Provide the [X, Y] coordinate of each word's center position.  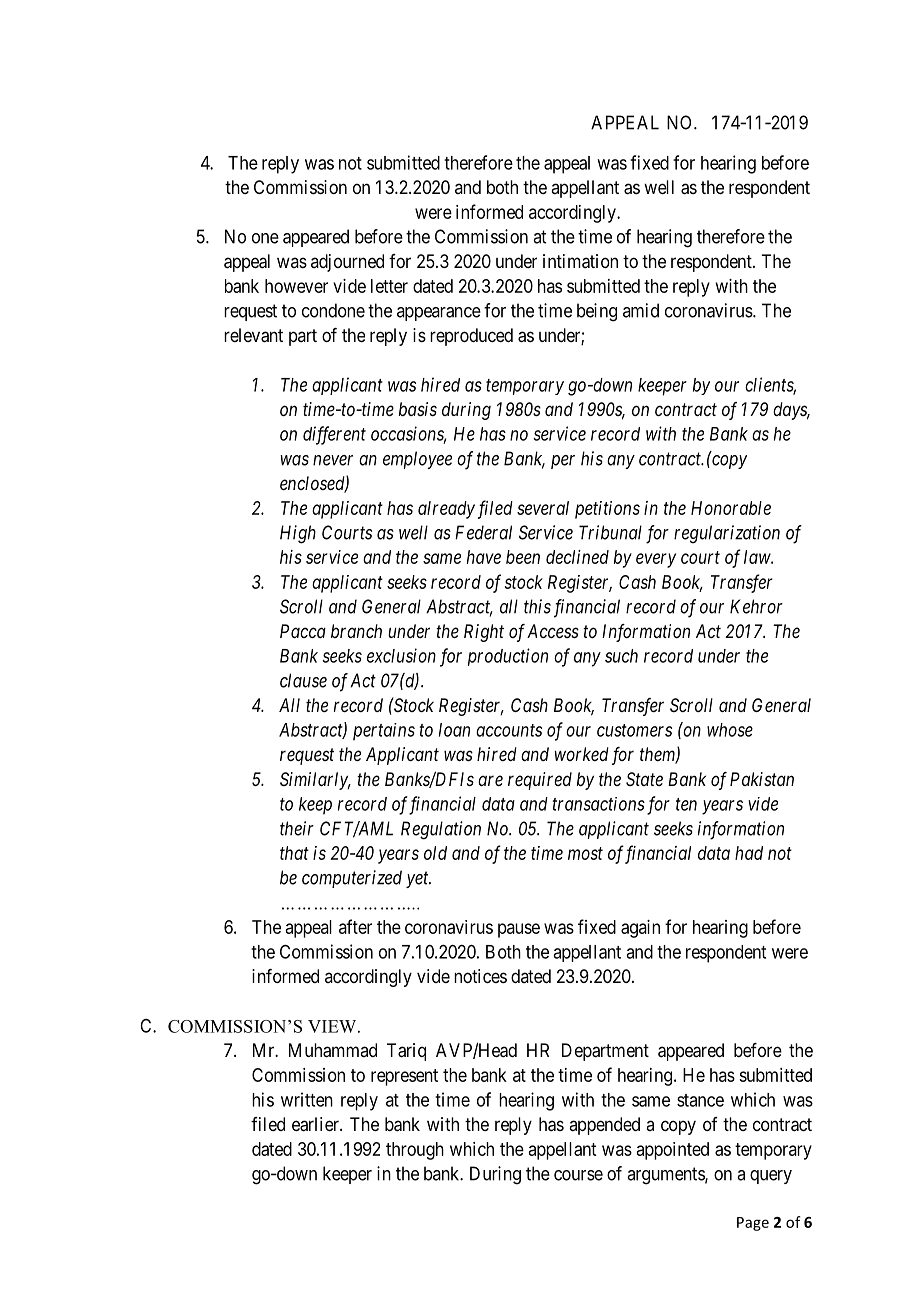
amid [641, 310]
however [296, 286]
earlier [316, 1124]
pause [519, 930]
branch [356, 631]
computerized [352, 879]
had [749, 853]
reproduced [471, 337]
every [656, 560]
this [537, 606]
